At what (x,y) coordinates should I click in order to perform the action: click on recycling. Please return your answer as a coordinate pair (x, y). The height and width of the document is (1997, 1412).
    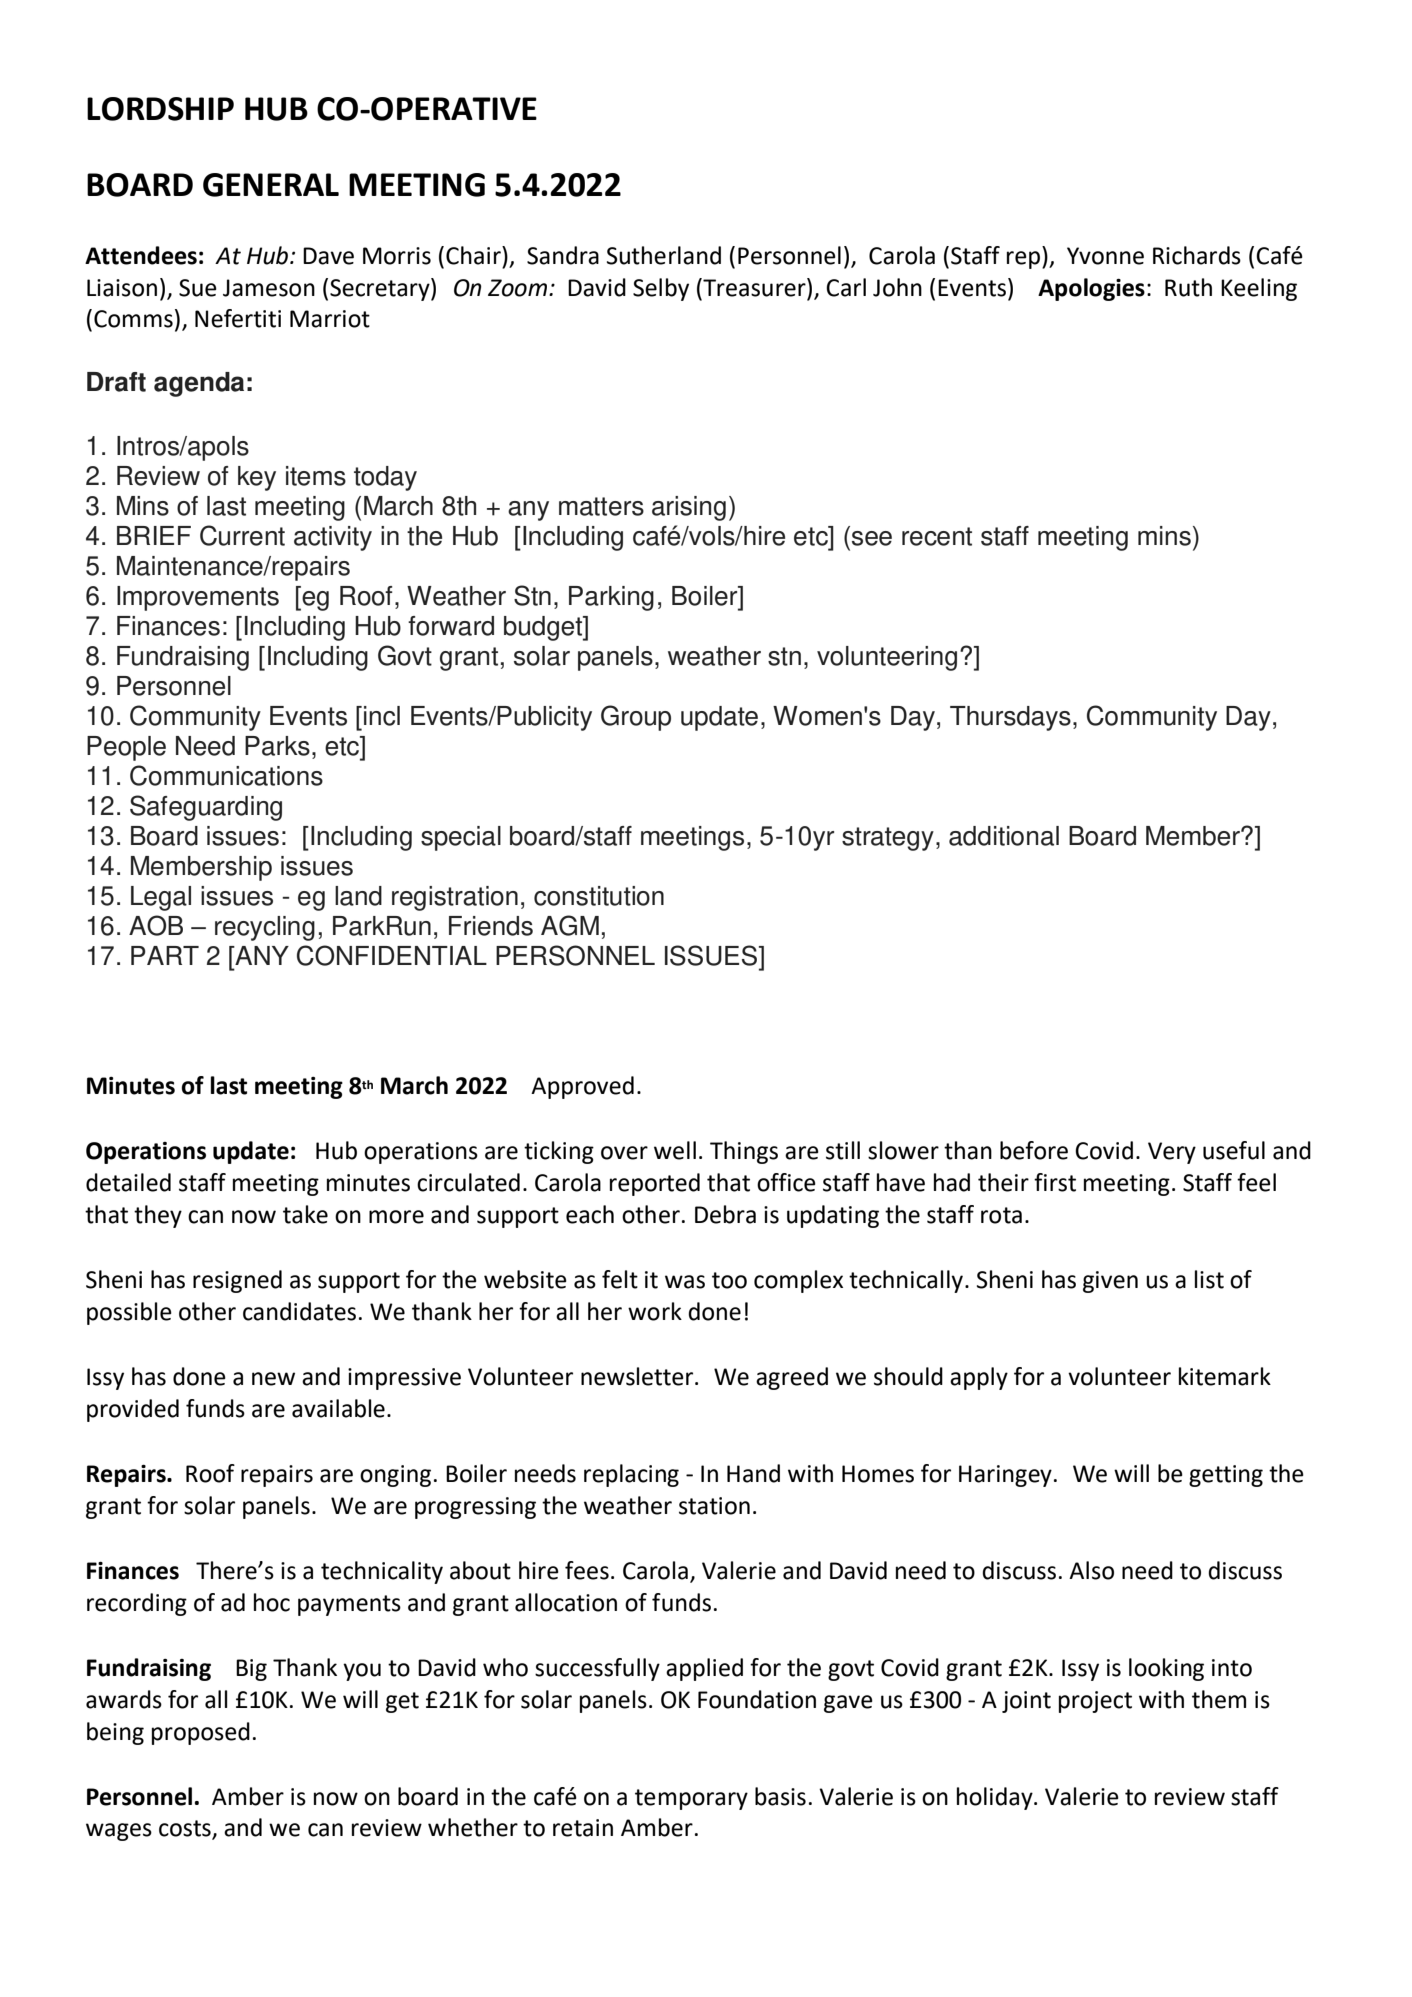
    Looking at the image, I should click on (265, 928).
